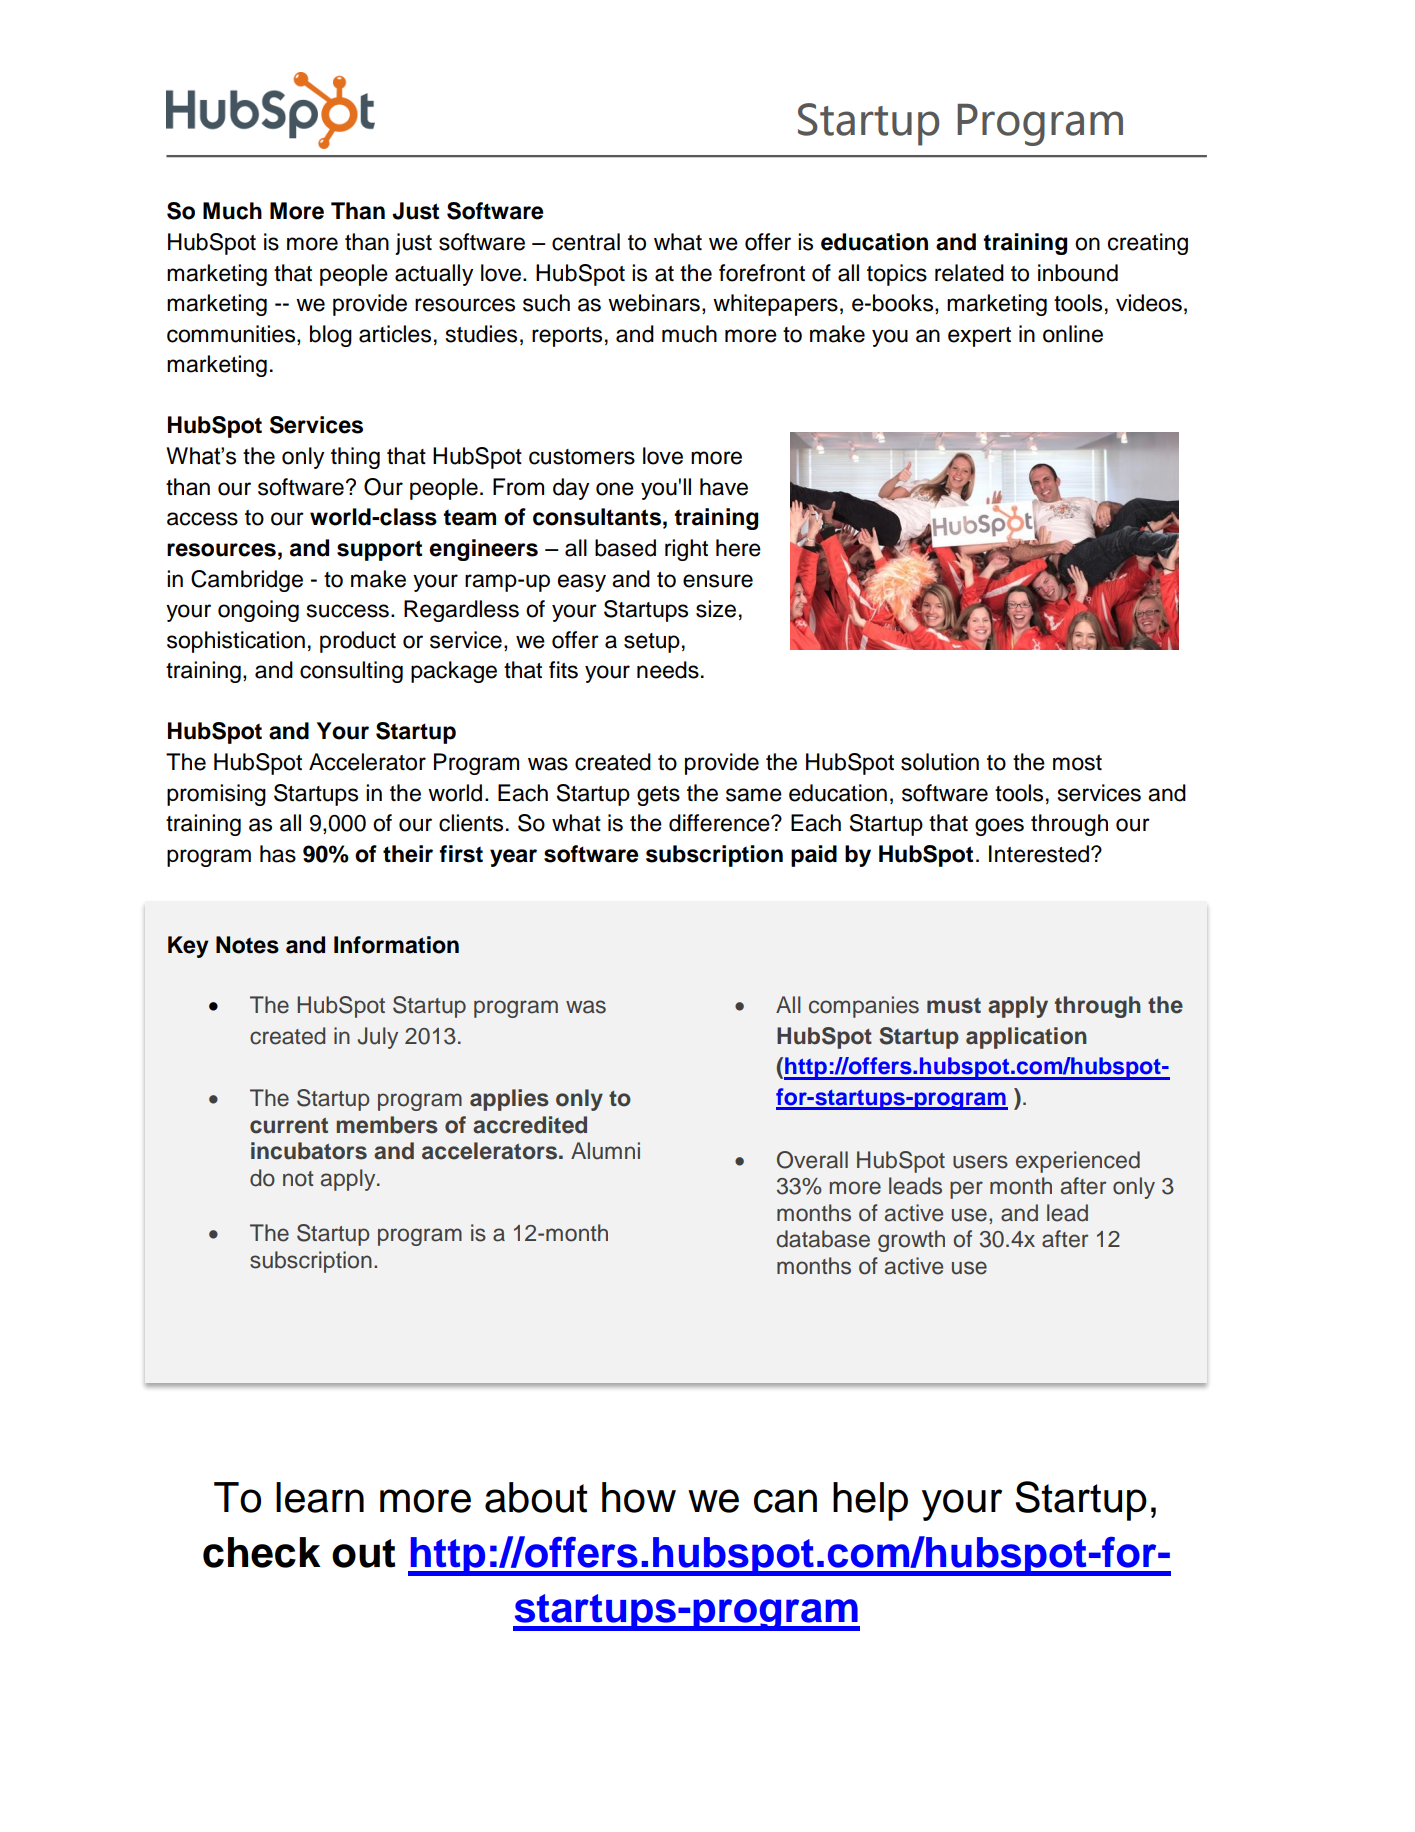 Image resolution: width=1415 pixels, height=1832 pixels. I want to click on learn, so click(320, 1497).
